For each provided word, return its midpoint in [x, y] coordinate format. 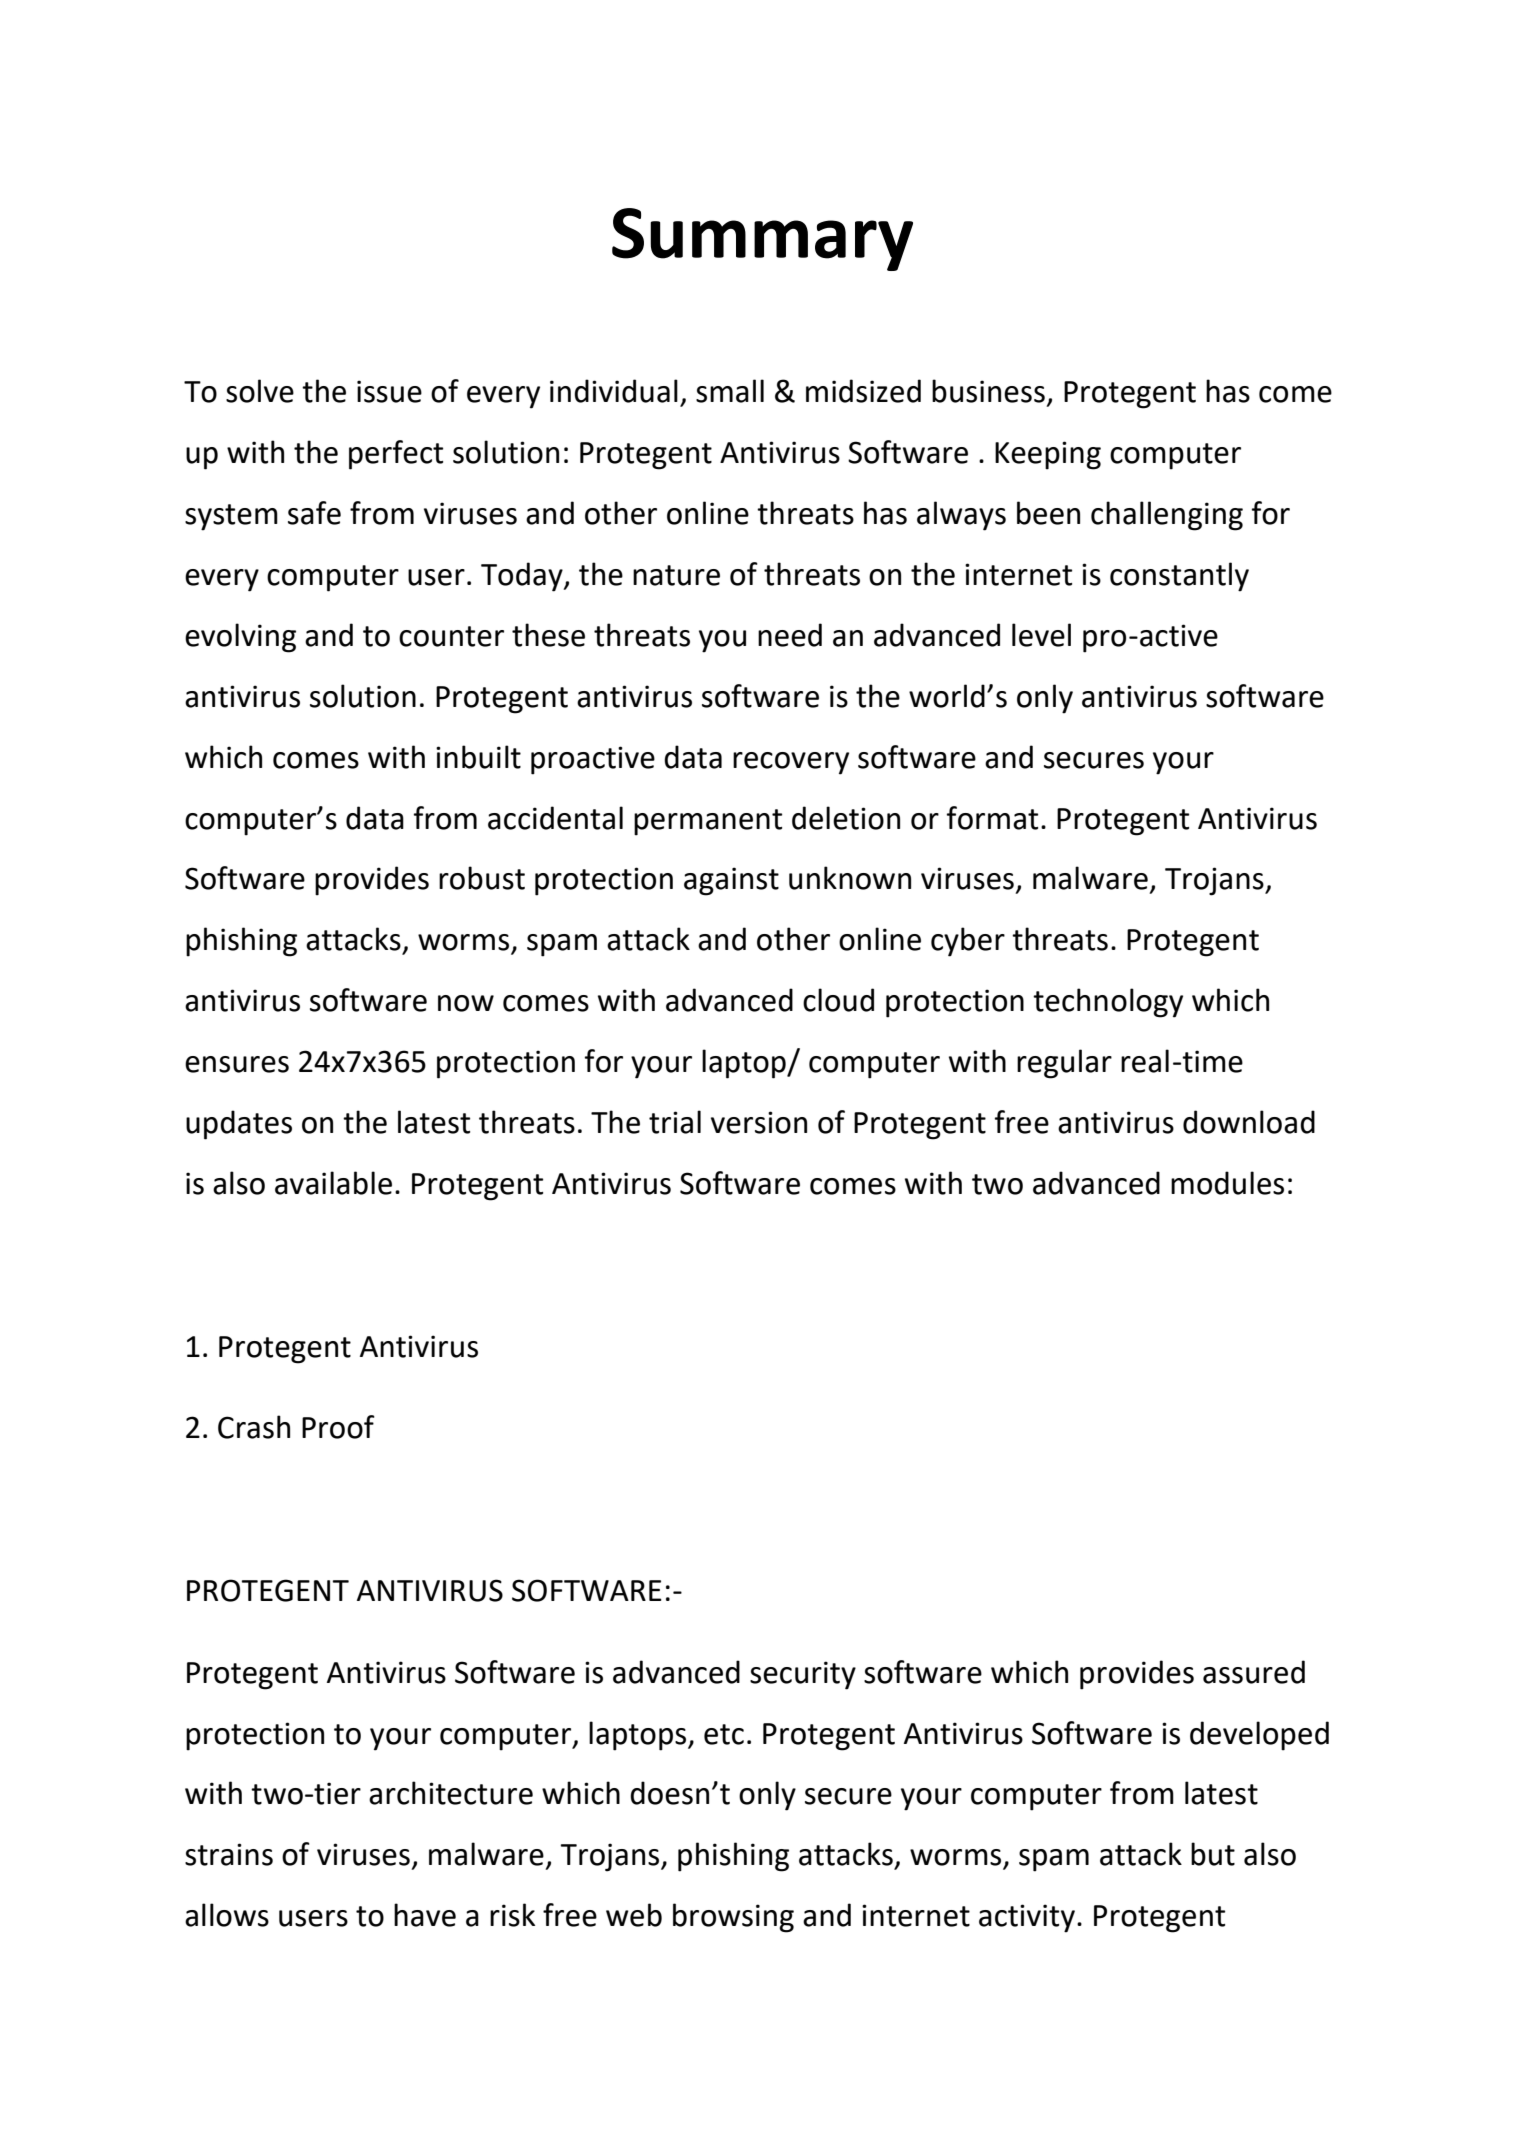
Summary [762, 239]
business [988, 391]
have [425, 1915]
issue [389, 391]
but [1213, 1854]
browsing [733, 1918]
